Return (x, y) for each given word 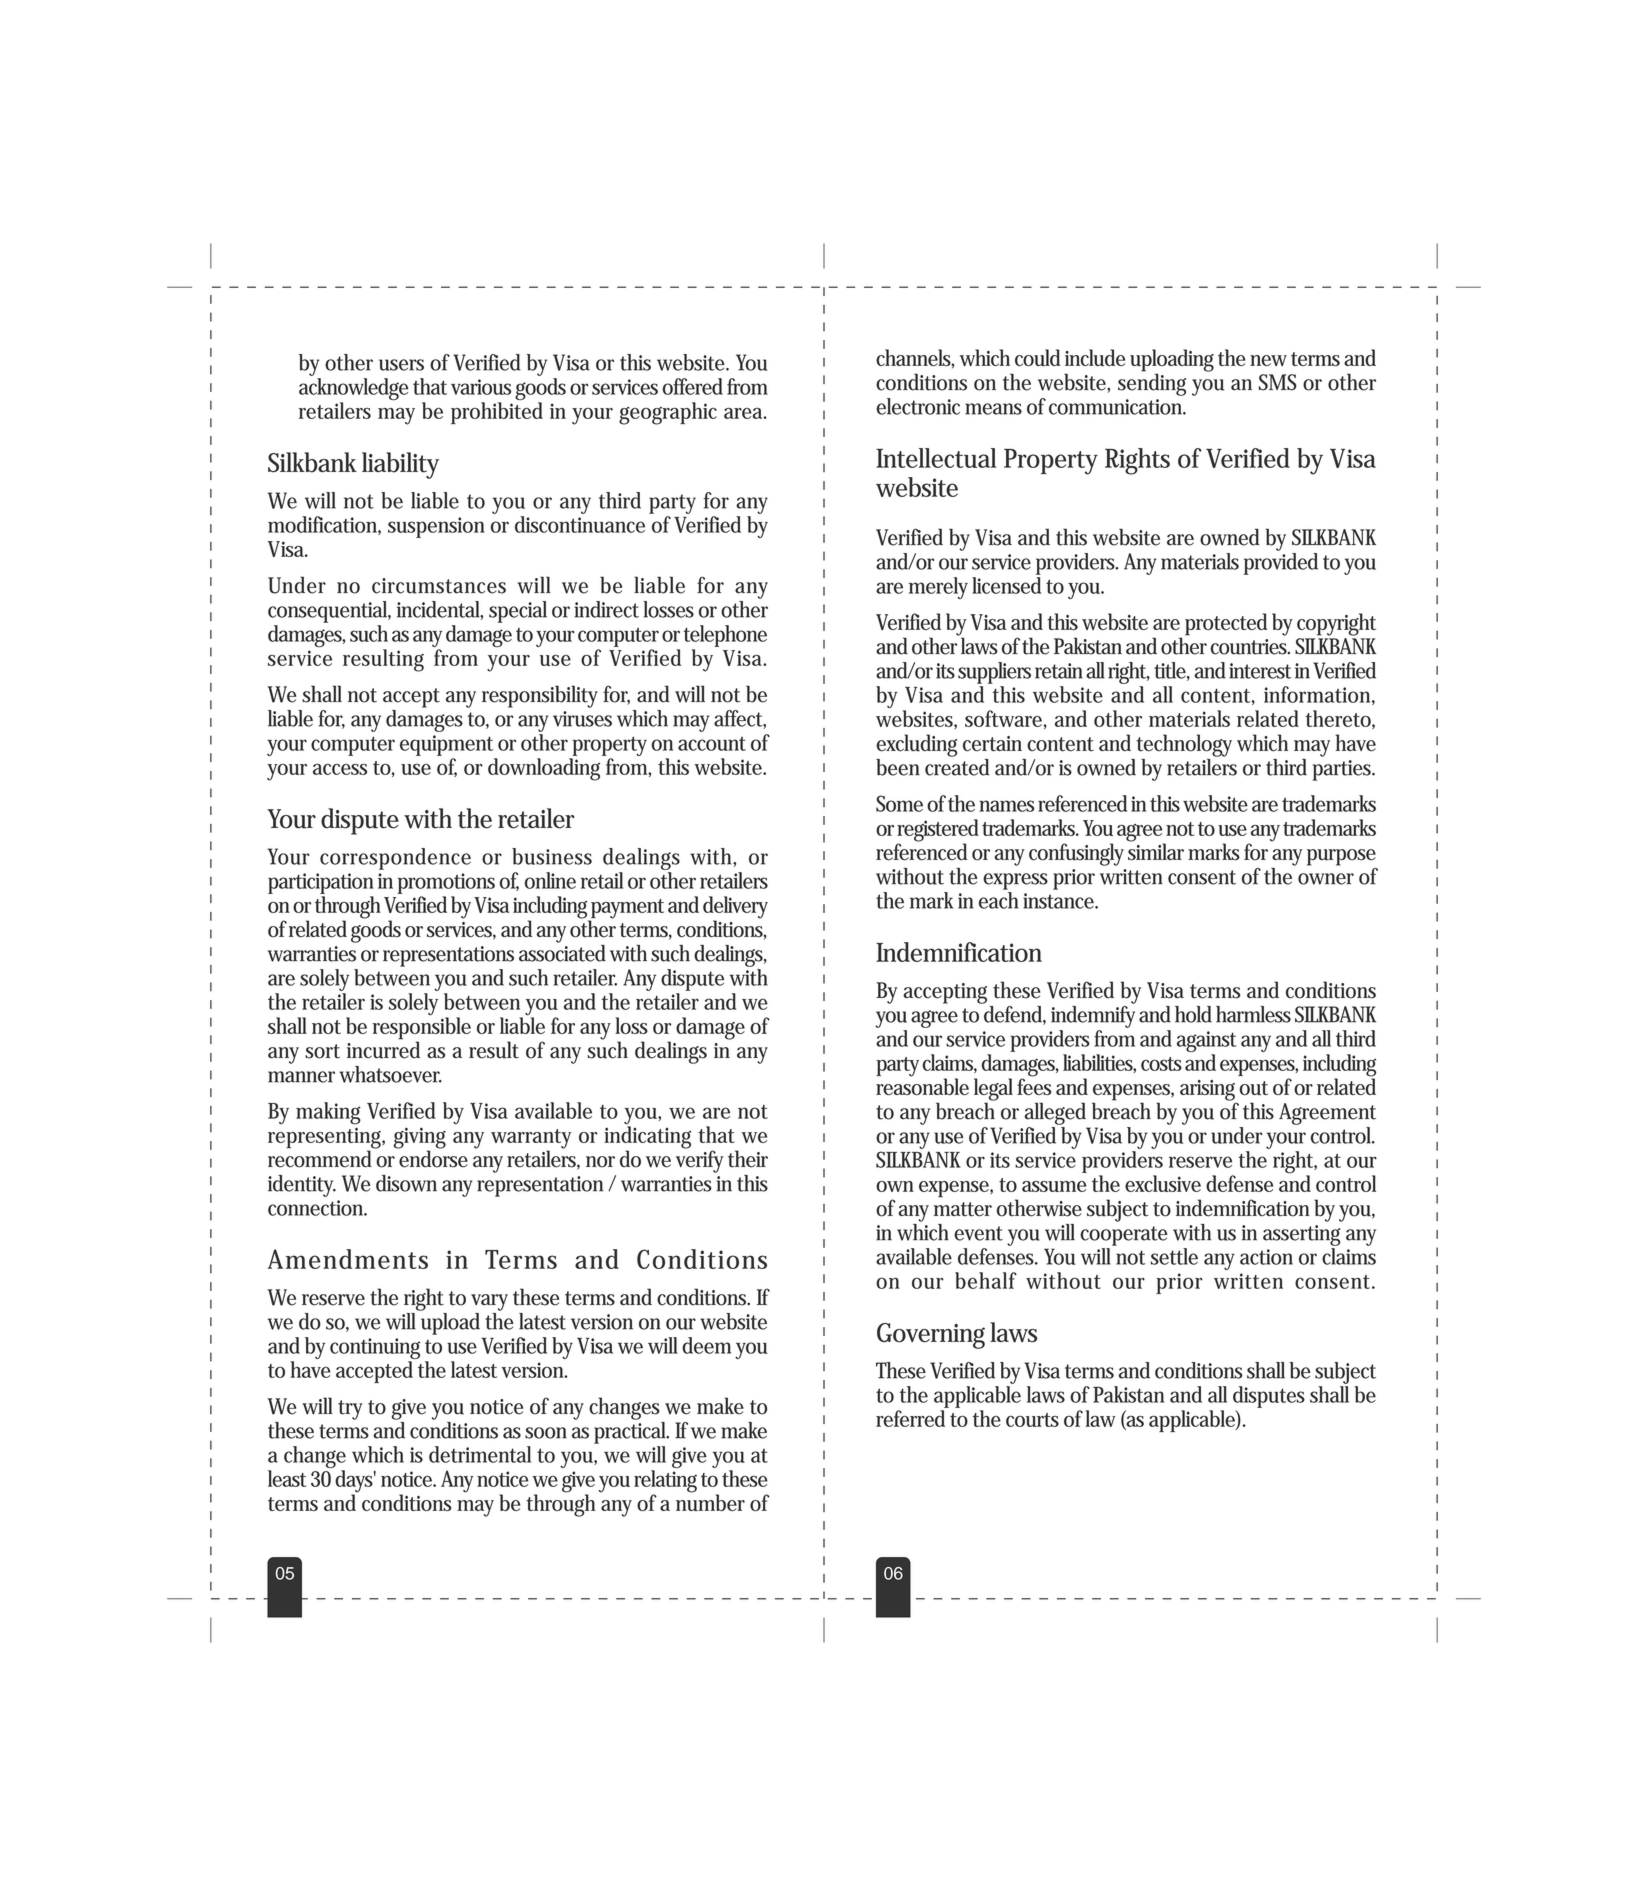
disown (406, 1183)
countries (1250, 647)
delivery (735, 908)
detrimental (480, 1454)
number (710, 1501)
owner (1326, 879)
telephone (725, 636)
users (401, 365)
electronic (918, 406)
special (518, 612)
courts (1032, 1420)
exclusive (1163, 1183)
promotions (446, 883)
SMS (1278, 382)
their (748, 1159)
